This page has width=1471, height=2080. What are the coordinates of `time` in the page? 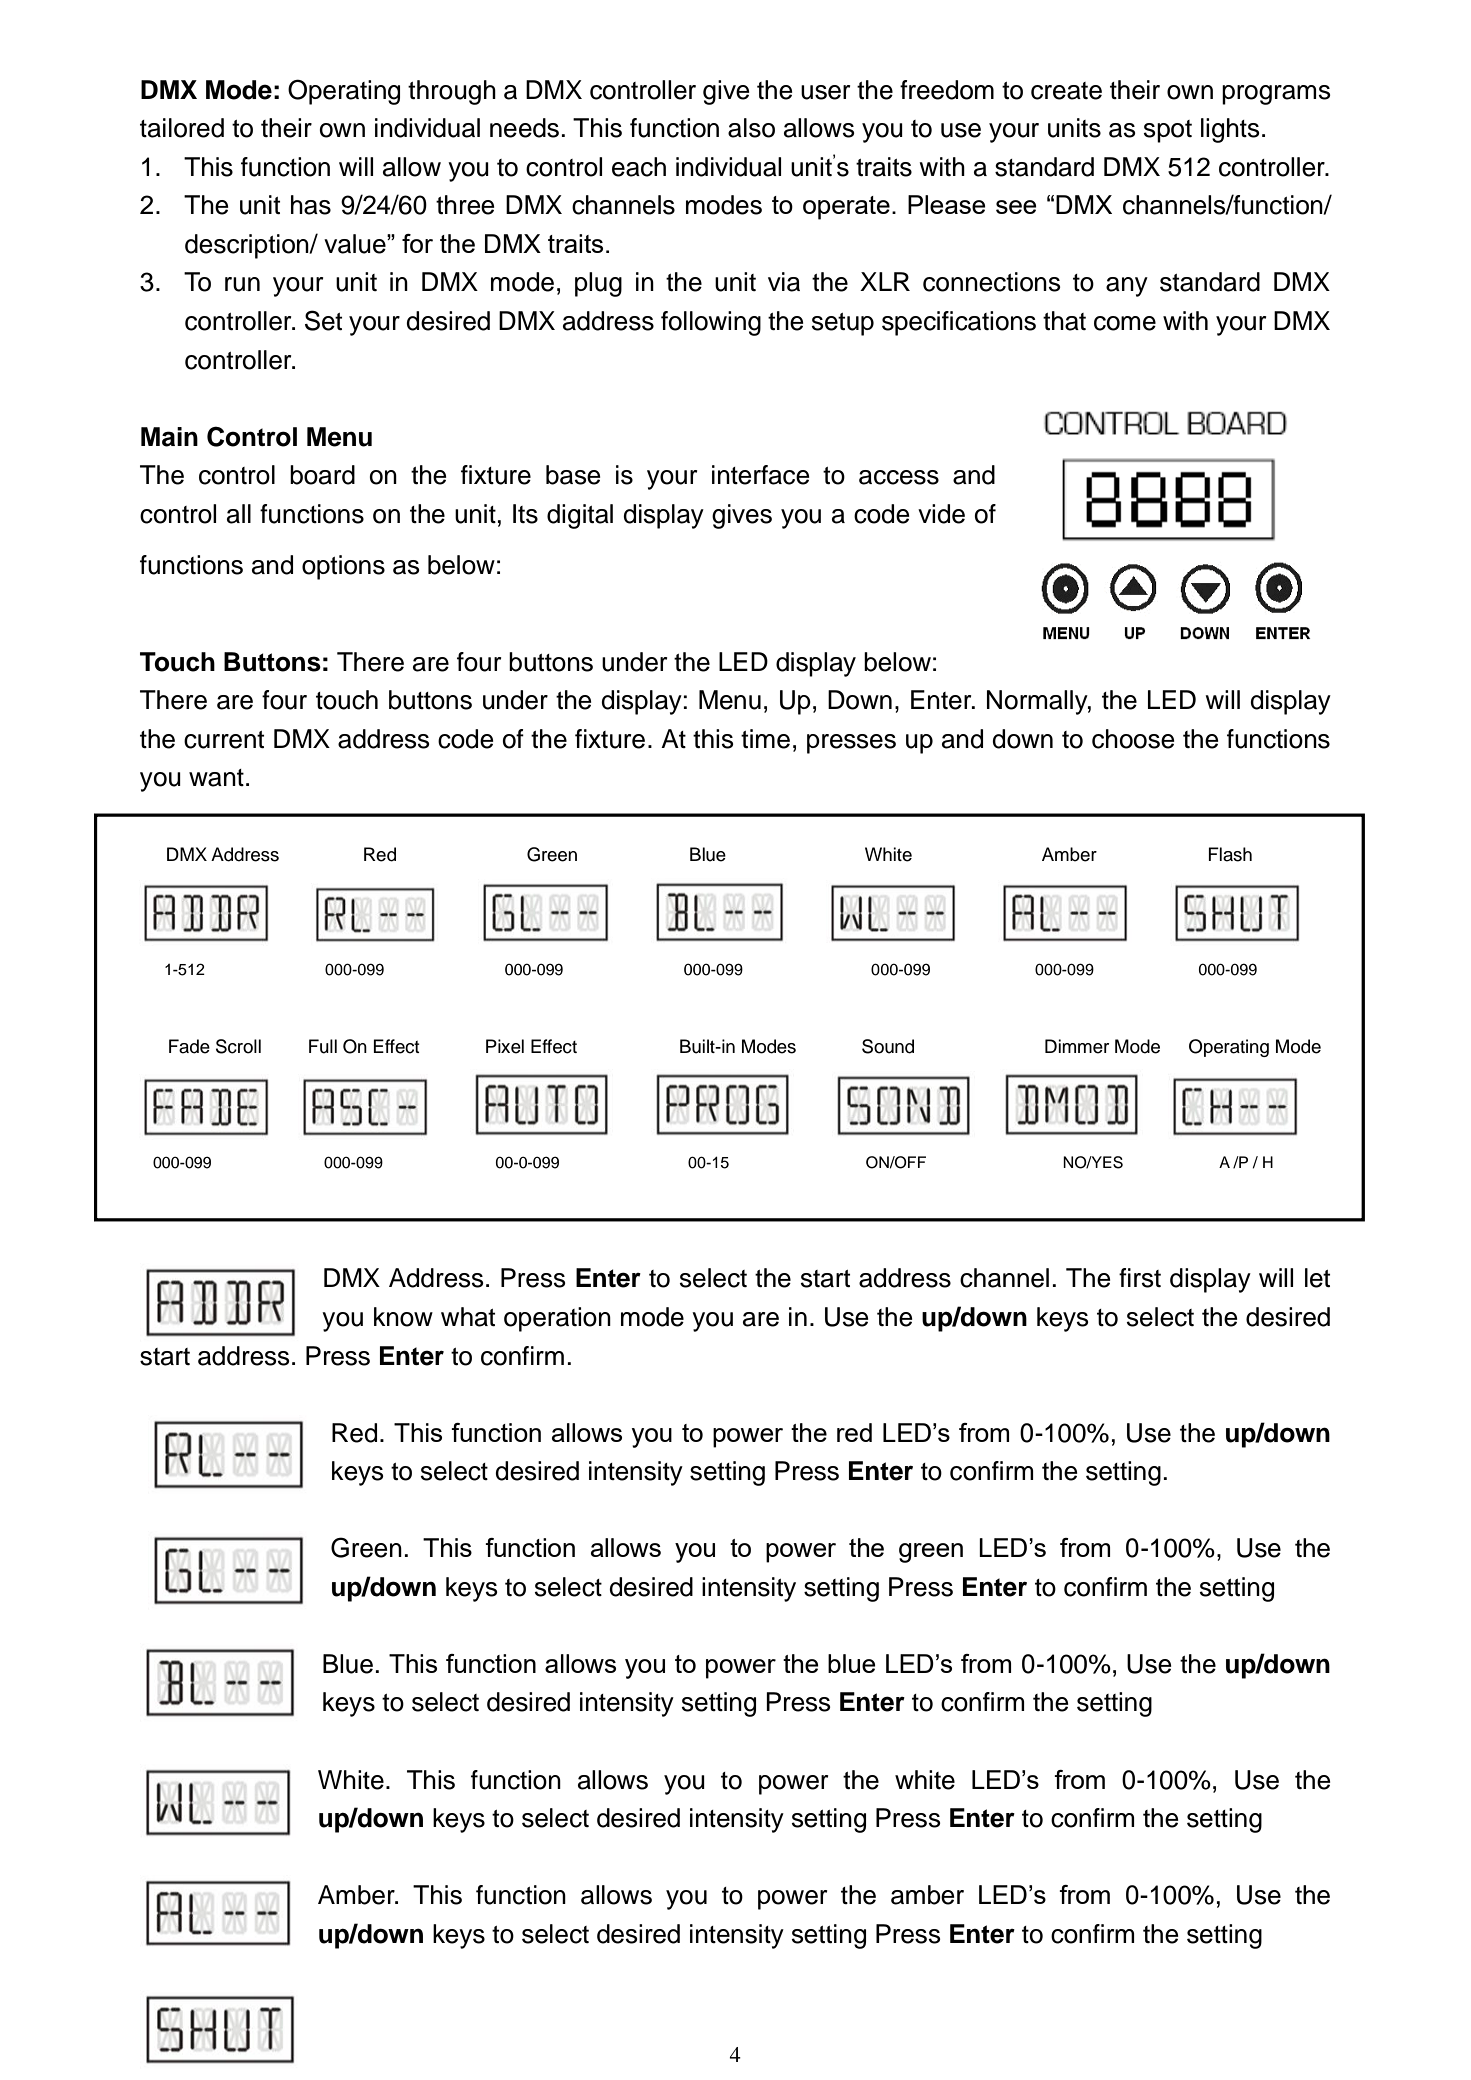 It's located at (765, 739).
